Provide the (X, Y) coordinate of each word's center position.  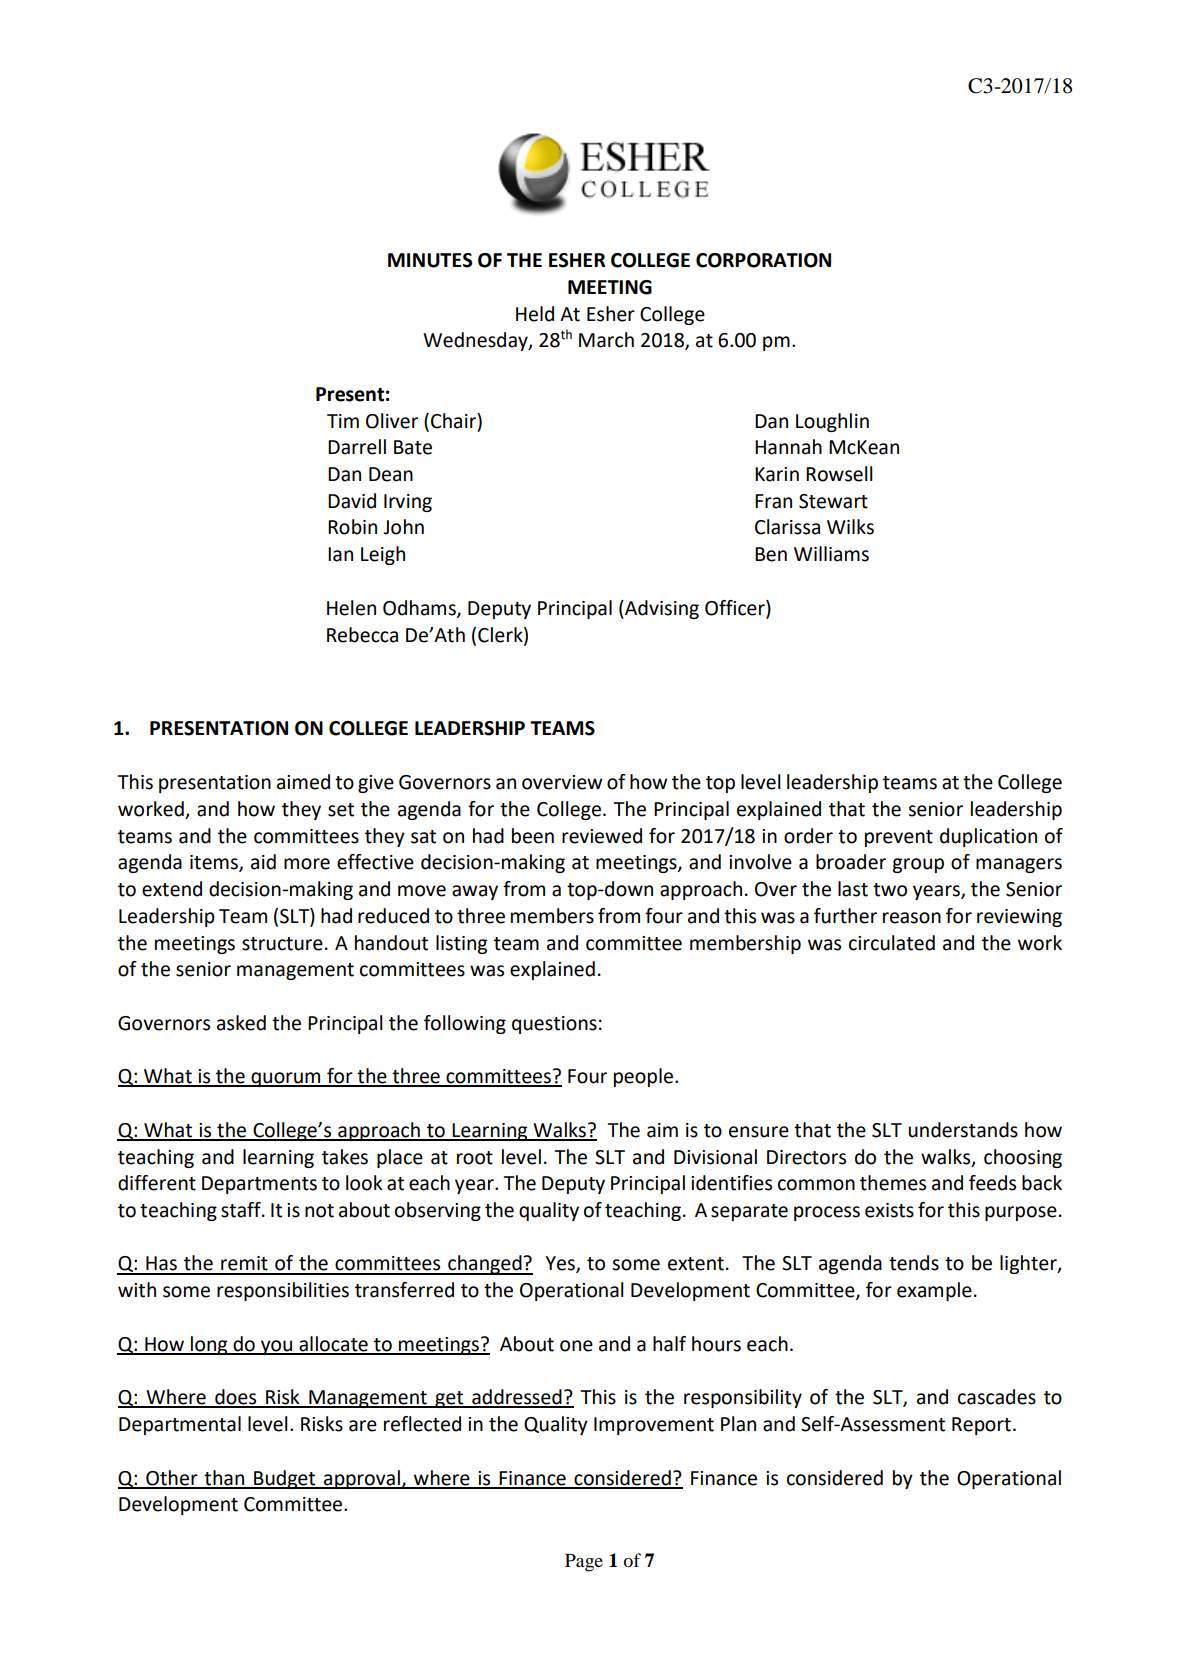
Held (535, 314)
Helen (351, 608)
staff (242, 1210)
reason (912, 918)
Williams (831, 554)
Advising (661, 609)
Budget (285, 1479)
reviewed (602, 836)
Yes (561, 1264)
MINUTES (430, 260)
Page (584, 1563)
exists (889, 1210)
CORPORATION (763, 260)
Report (981, 1426)
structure (282, 944)
